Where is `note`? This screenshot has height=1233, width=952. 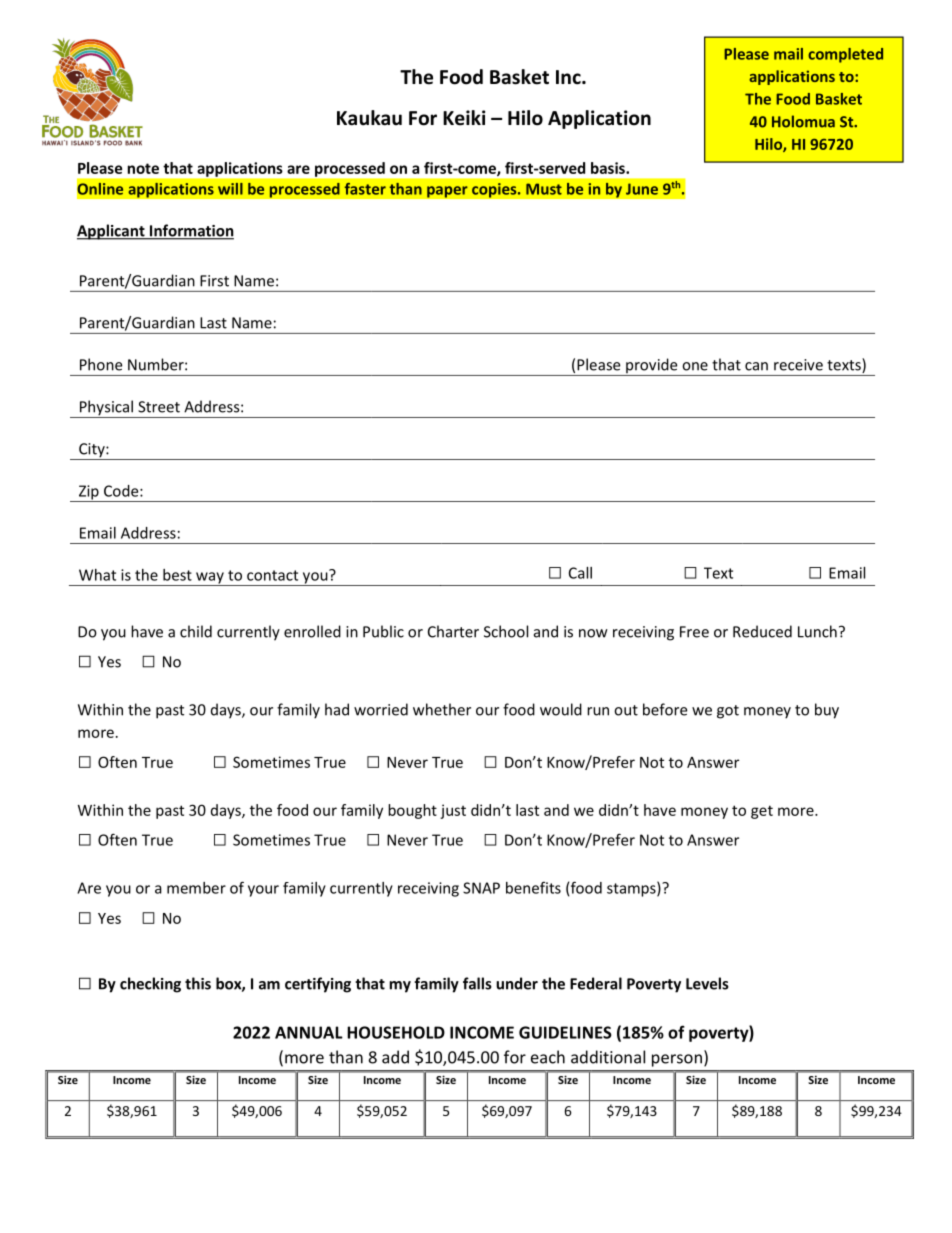
note is located at coordinates (143, 168).
